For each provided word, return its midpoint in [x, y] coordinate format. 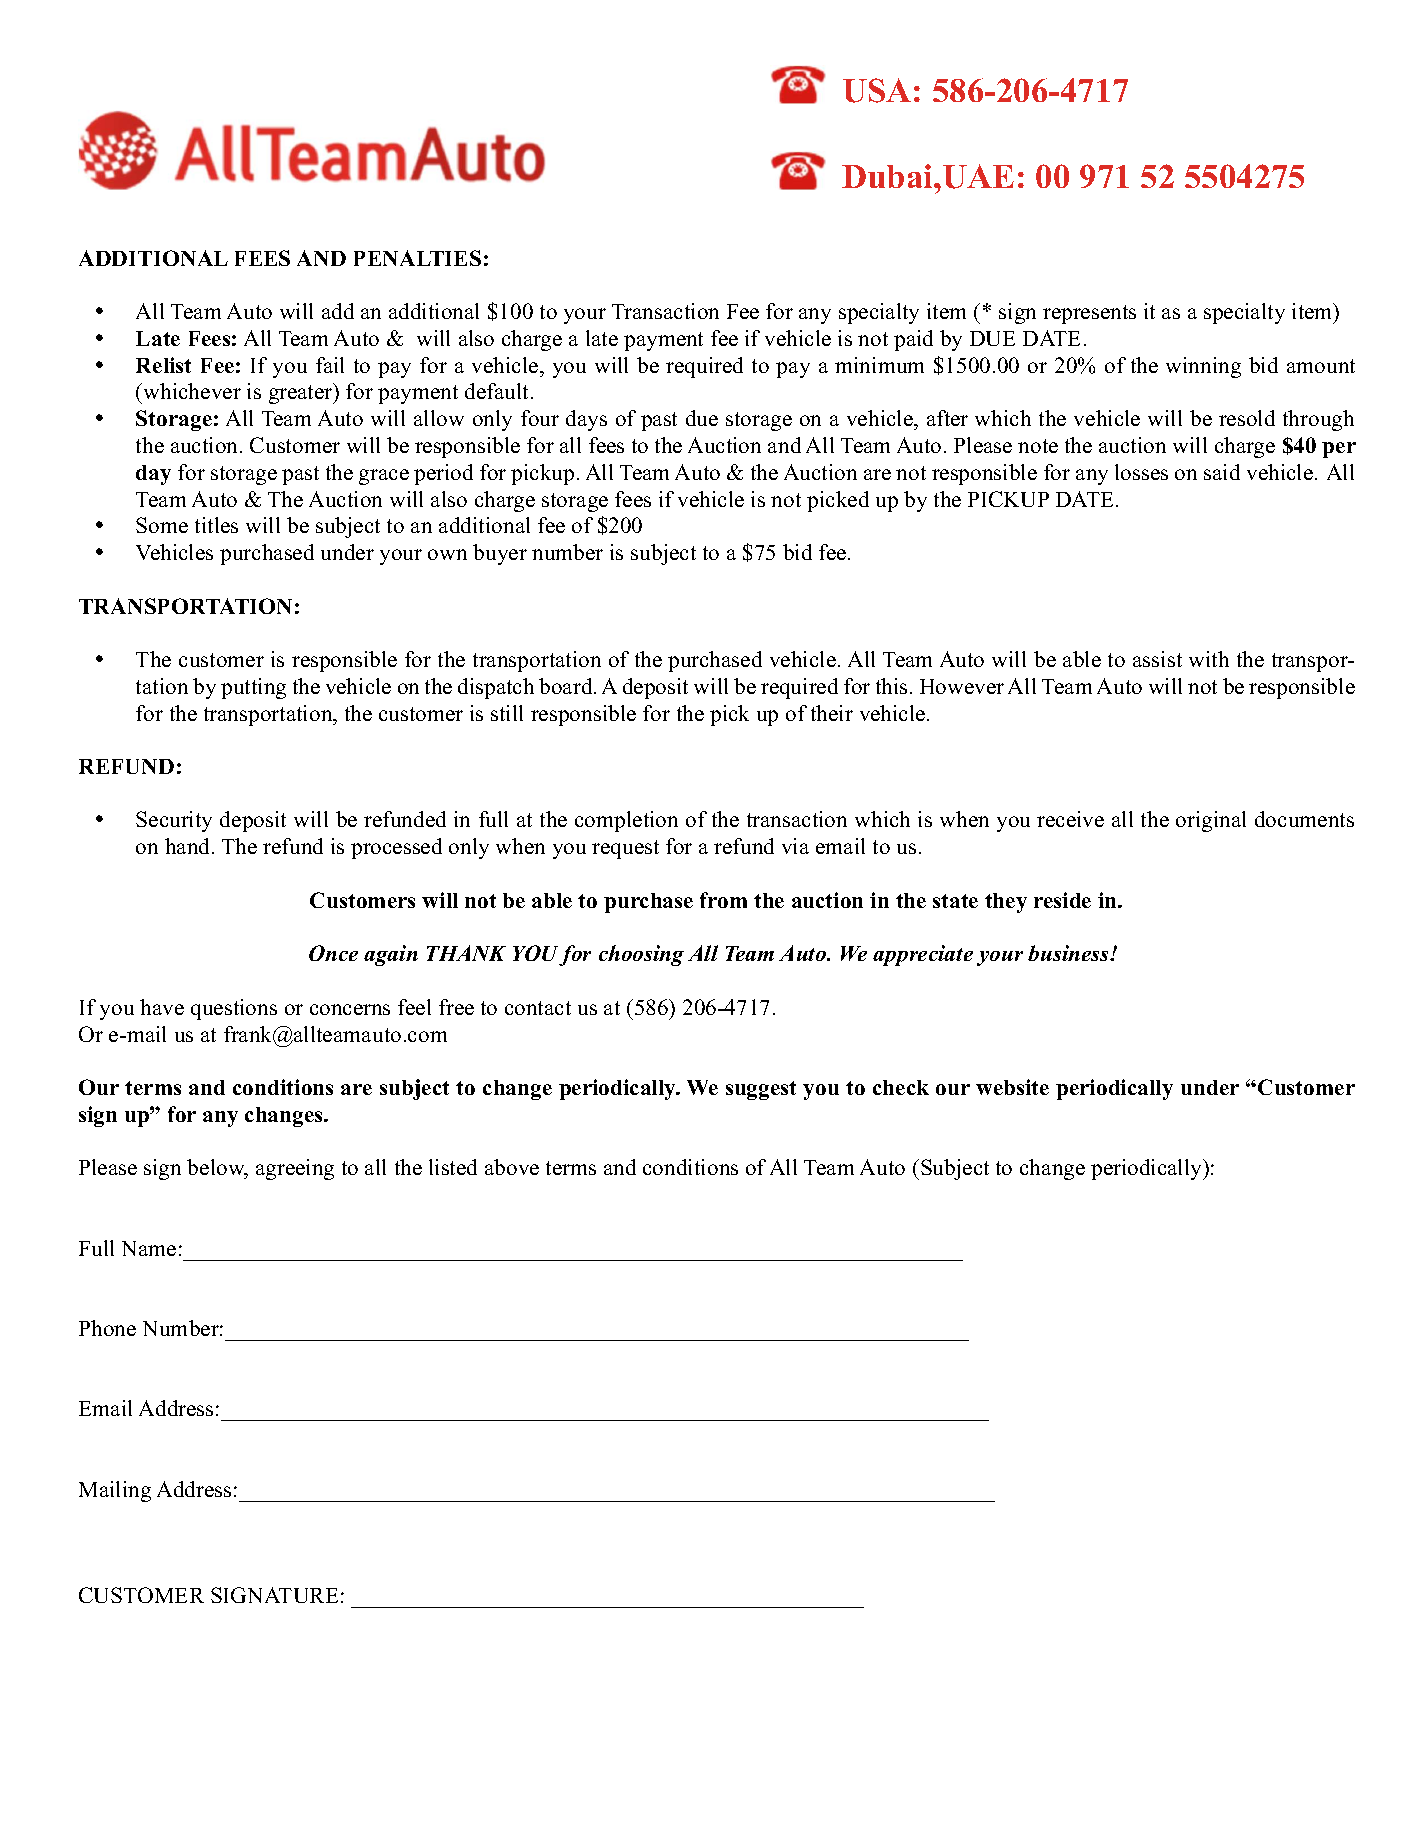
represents [1089, 314]
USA [877, 90]
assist [1157, 659]
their [832, 713]
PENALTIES [417, 258]
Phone [107, 1328]
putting [253, 688]
